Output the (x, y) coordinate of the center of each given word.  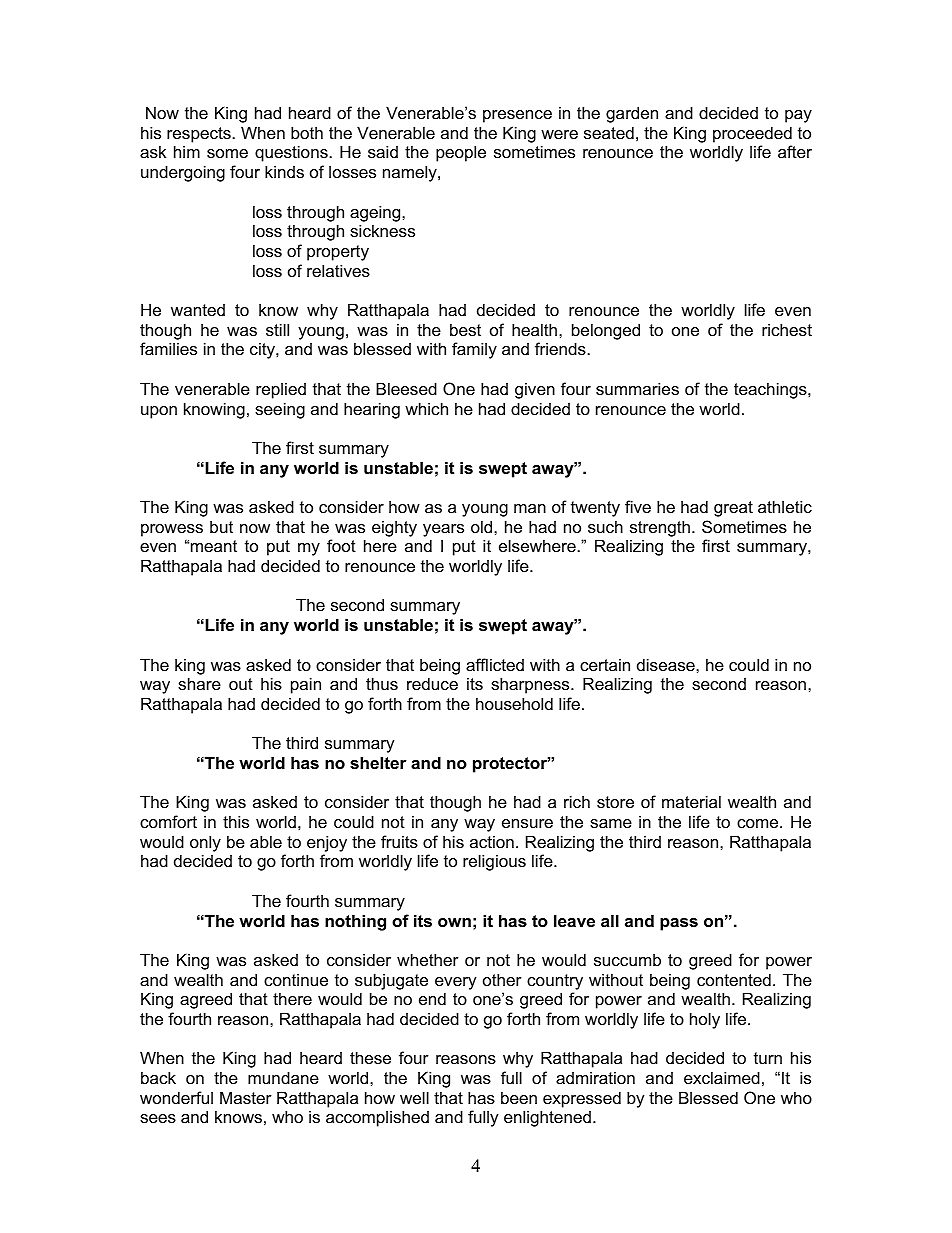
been (519, 1097)
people (461, 153)
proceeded (752, 134)
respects (200, 135)
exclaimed (722, 1077)
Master (246, 1097)
